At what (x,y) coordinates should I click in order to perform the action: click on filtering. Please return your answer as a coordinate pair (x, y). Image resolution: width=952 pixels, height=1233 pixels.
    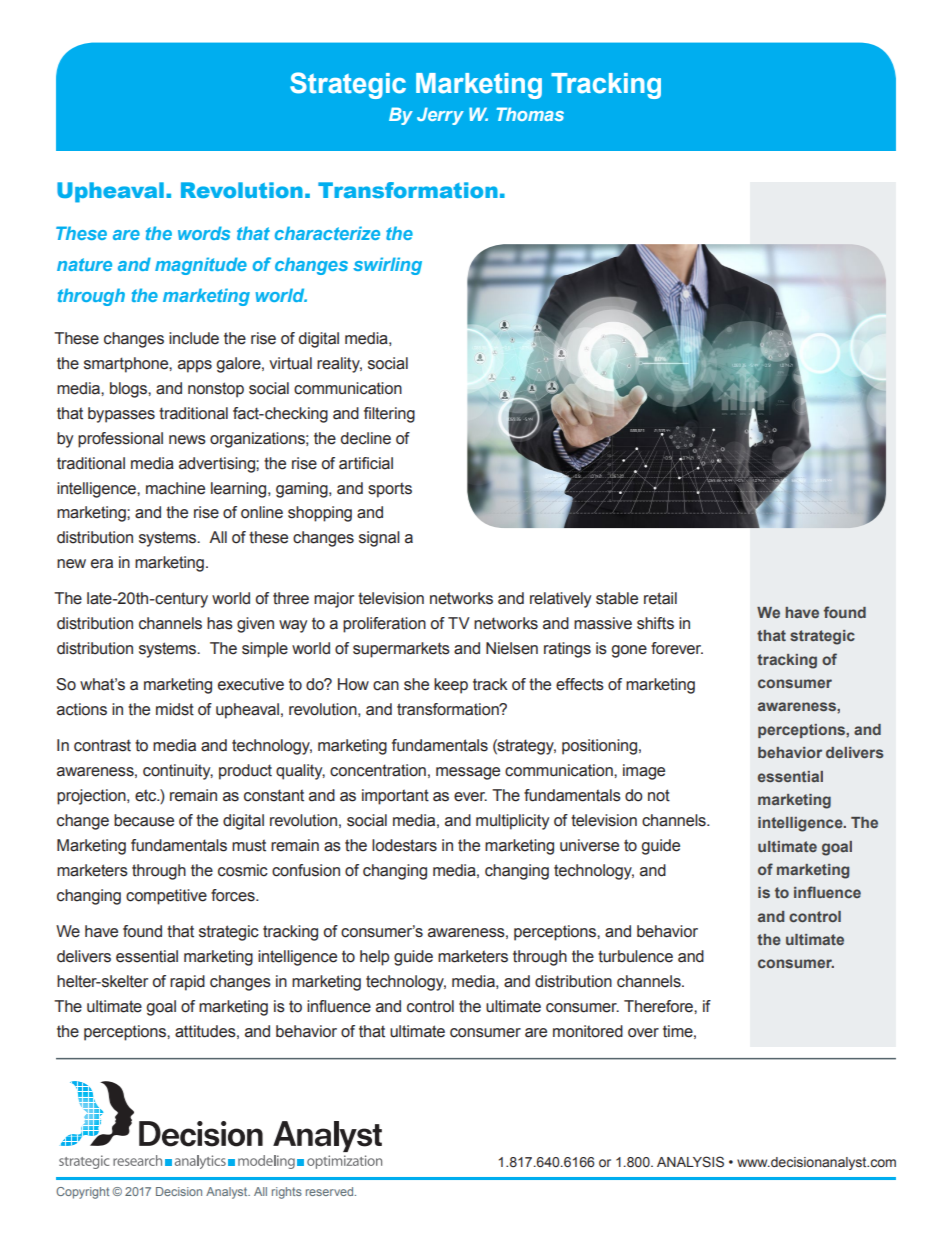
    Looking at the image, I should click on (389, 415).
